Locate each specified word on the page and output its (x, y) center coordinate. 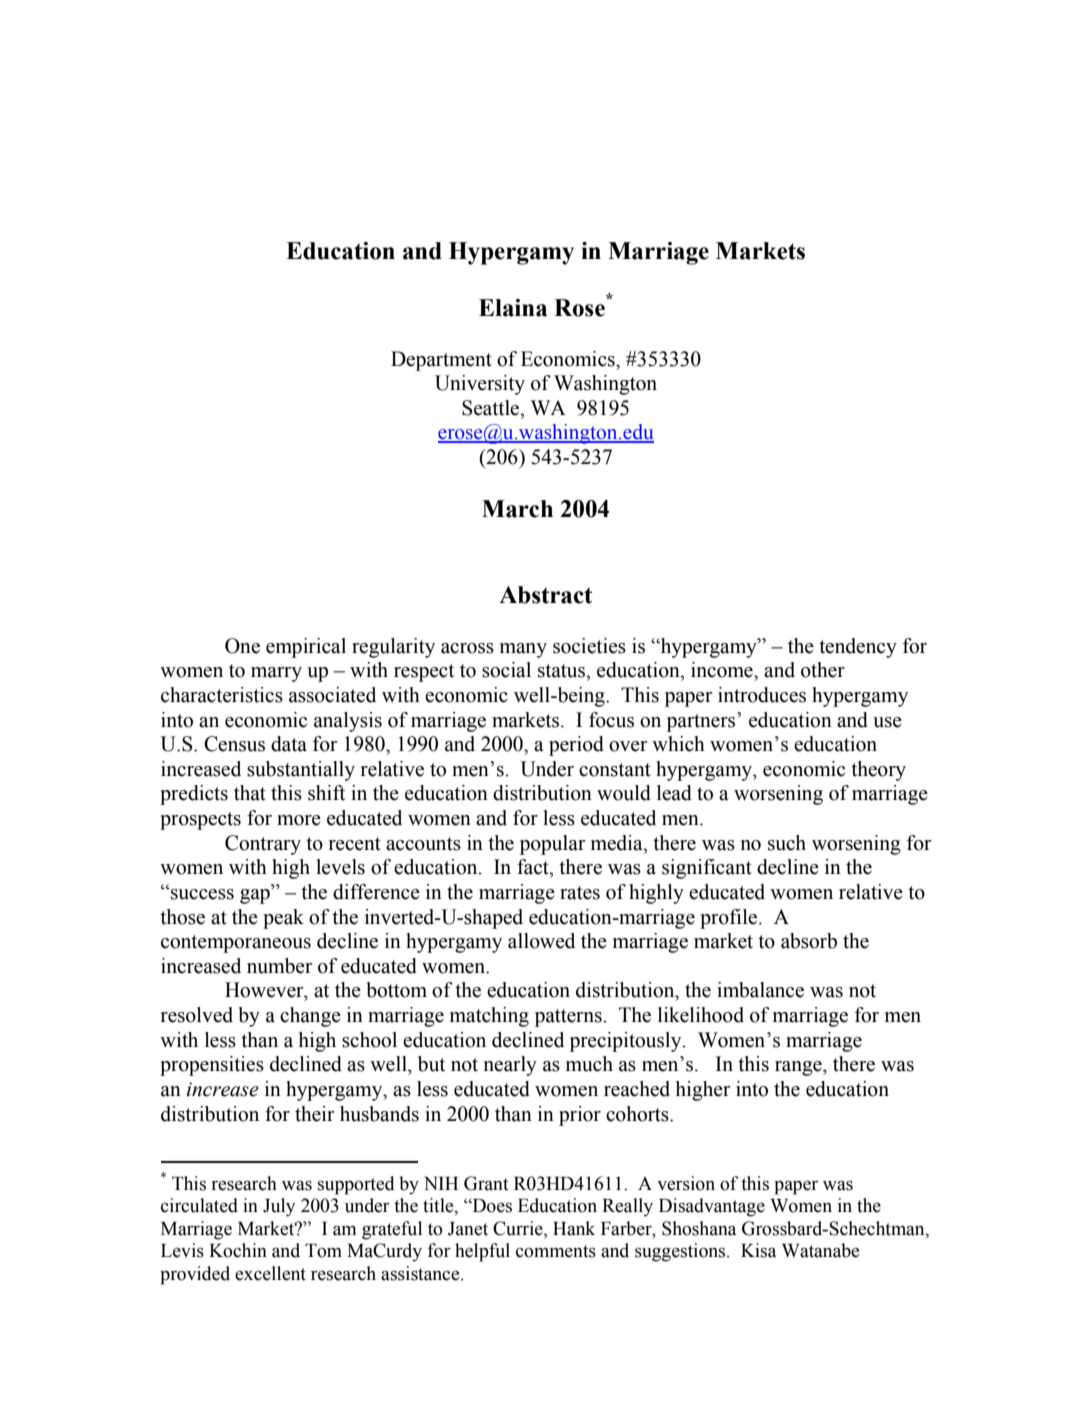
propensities (212, 1066)
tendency (858, 648)
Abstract (545, 595)
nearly (510, 1066)
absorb (809, 941)
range (799, 1068)
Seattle (492, 408)
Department (441, 361)
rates (580, 893)
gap (256, 896)
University (480, 385)
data (289, 744)
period (576, 746)
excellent (270, 1273)
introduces (762, 695)
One (242, 646)
